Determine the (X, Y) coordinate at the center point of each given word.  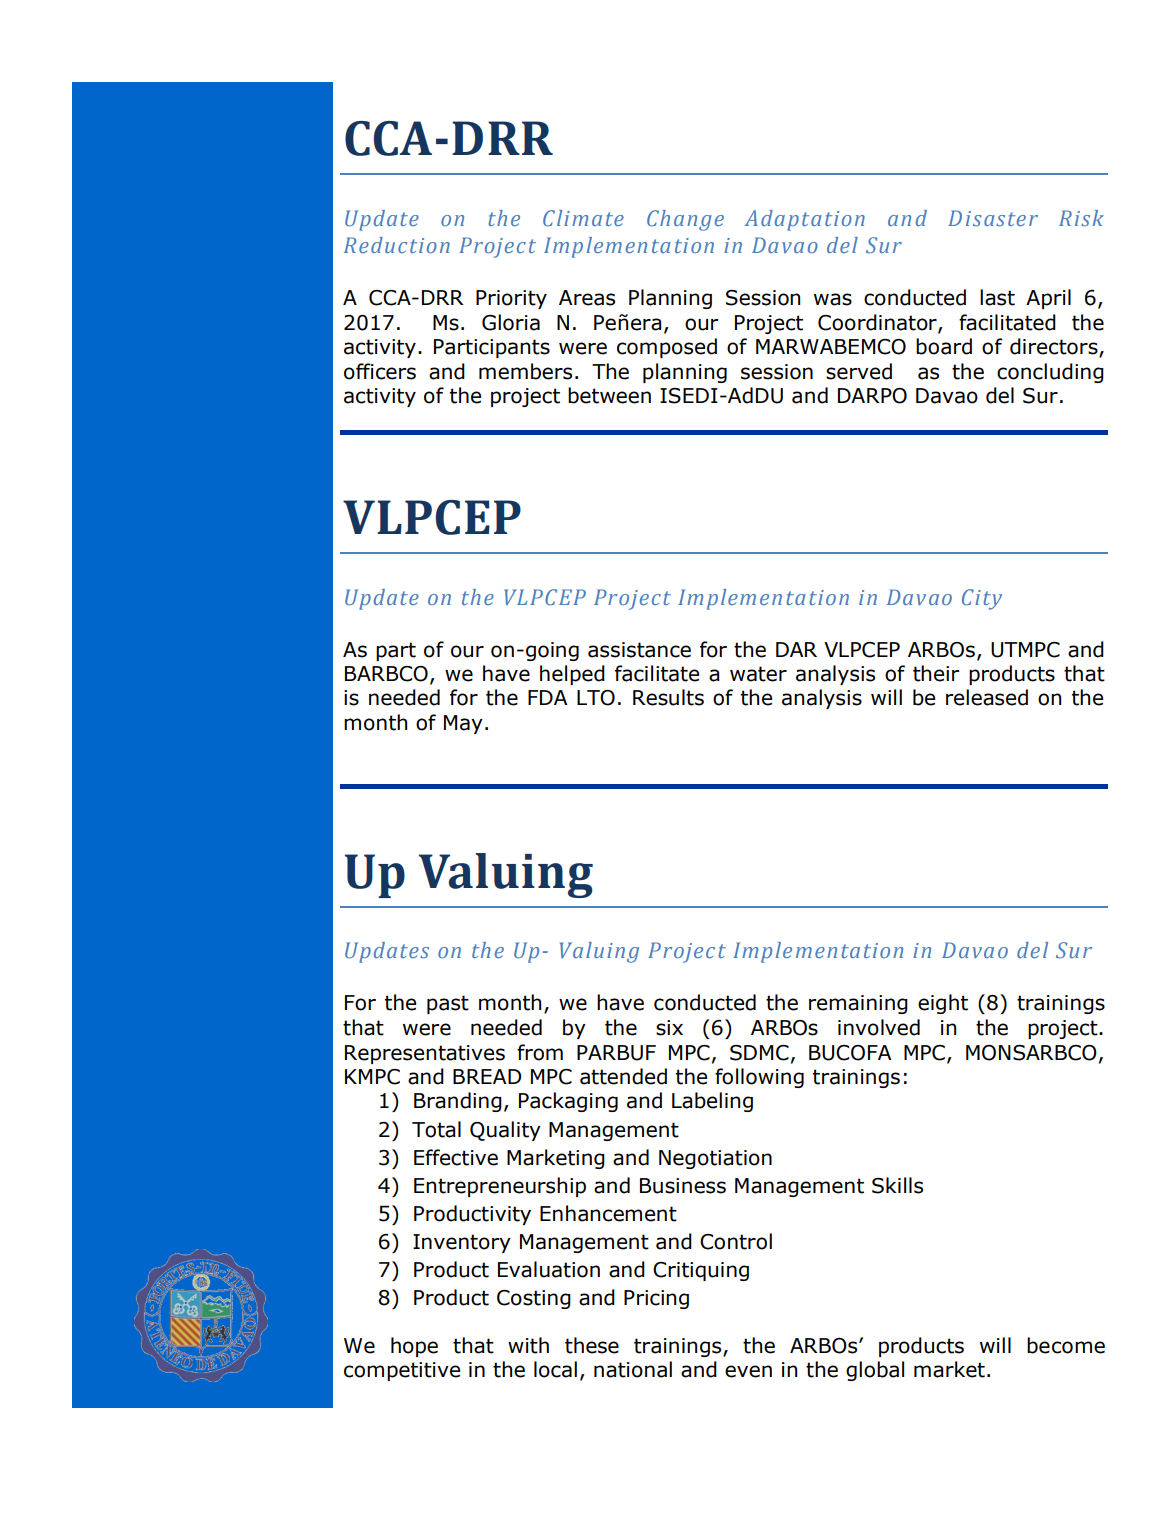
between (609, 395)
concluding (1050, 373)
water (758, 674)
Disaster (993, 218)
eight (943, 1004)
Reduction (397, 245)
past (448, 1004)
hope (414, 1347)
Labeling (712, 1102)
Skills (897, 1185)
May (463, 724)
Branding (458, 1102)
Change (685, 220)
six (669, 1028)
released (987, 697)
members (525, 371)
